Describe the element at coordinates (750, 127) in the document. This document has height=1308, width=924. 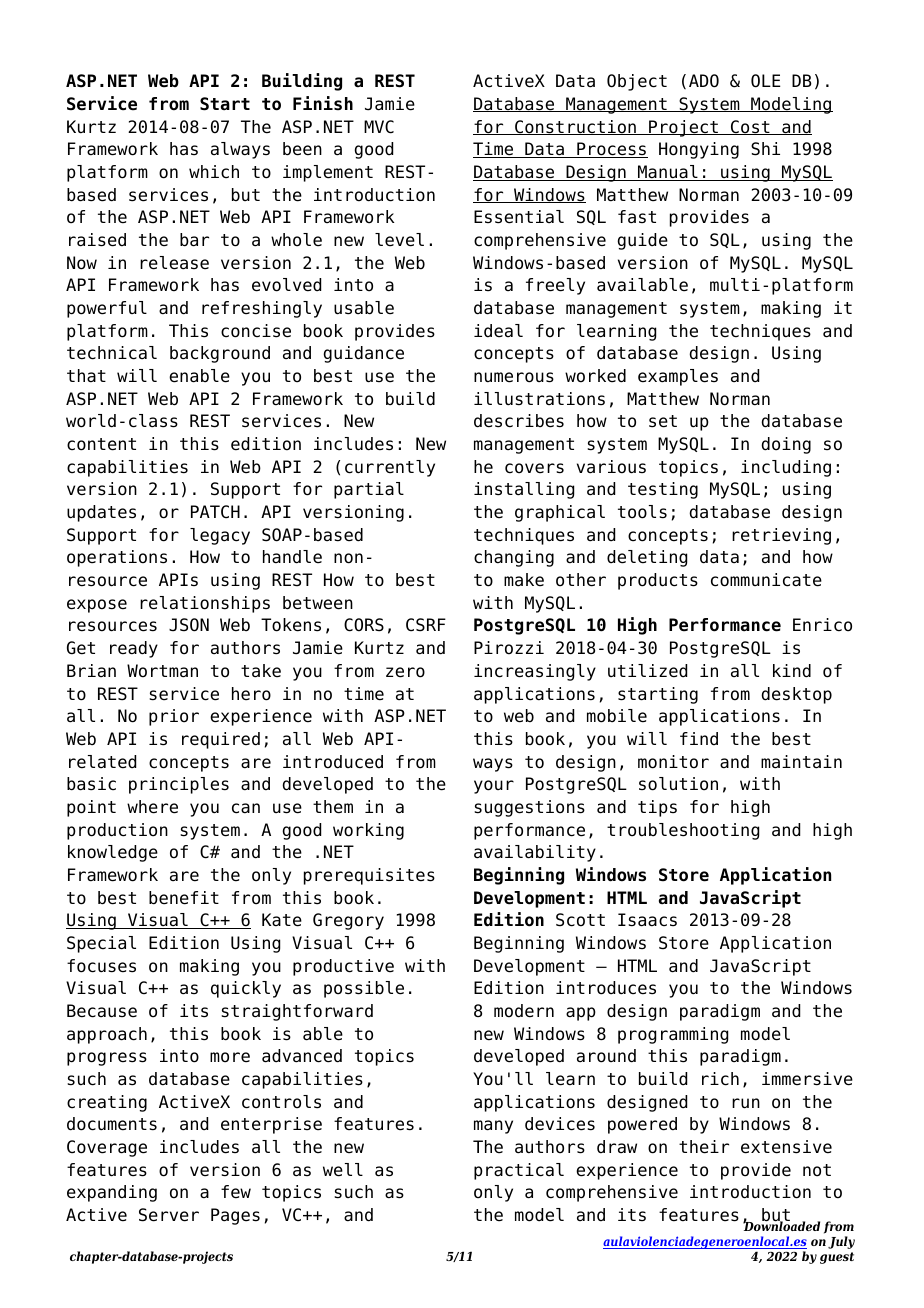
I see `Cost` at that location.
